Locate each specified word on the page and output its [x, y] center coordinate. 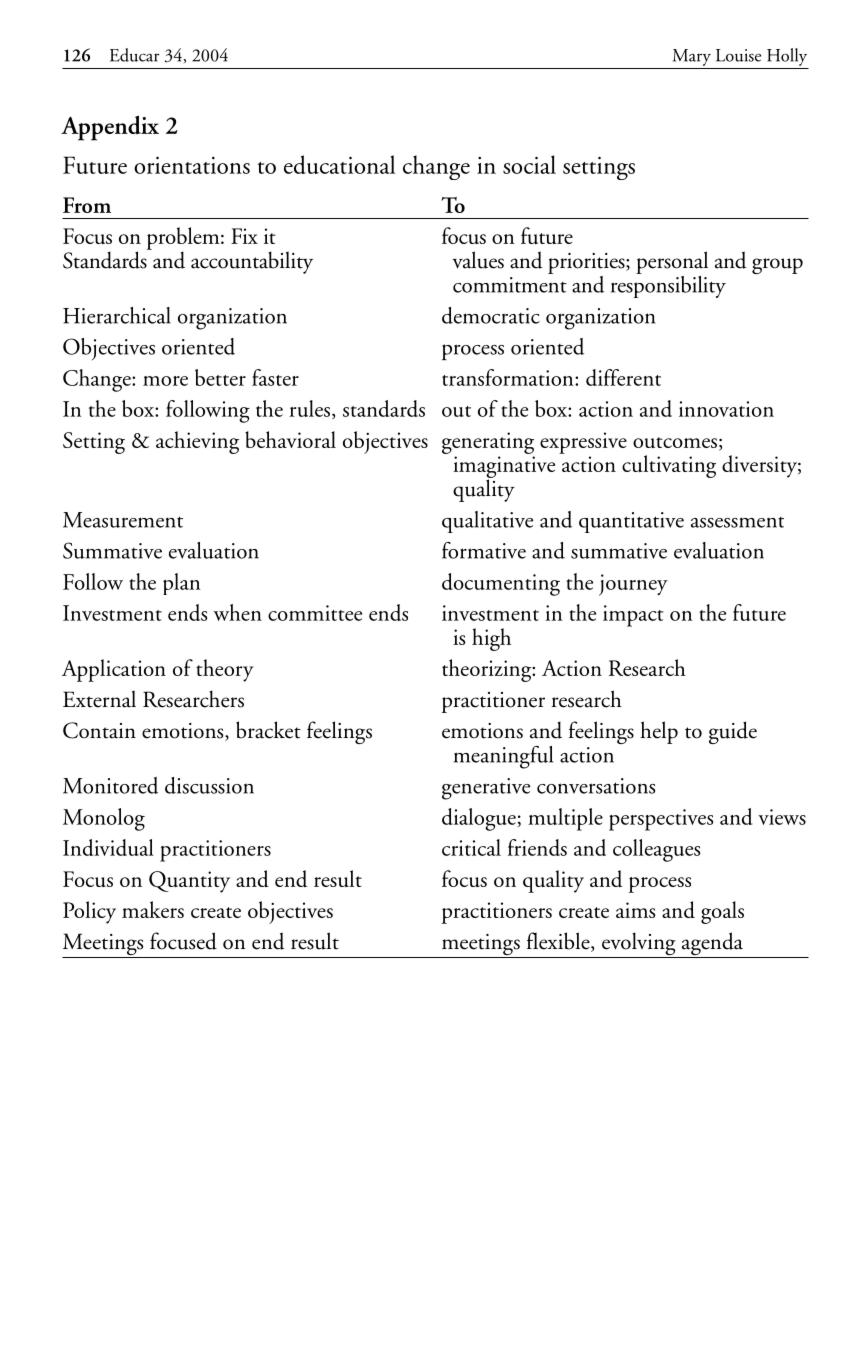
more [165, 381]
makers [153, 909]
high [491, 639]
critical [471, 847]
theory [225, 670]
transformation [509, 377]
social [529, 164]
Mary [692, 57]
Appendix [110, 128]
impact [633, 616]
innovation [726, 409]
